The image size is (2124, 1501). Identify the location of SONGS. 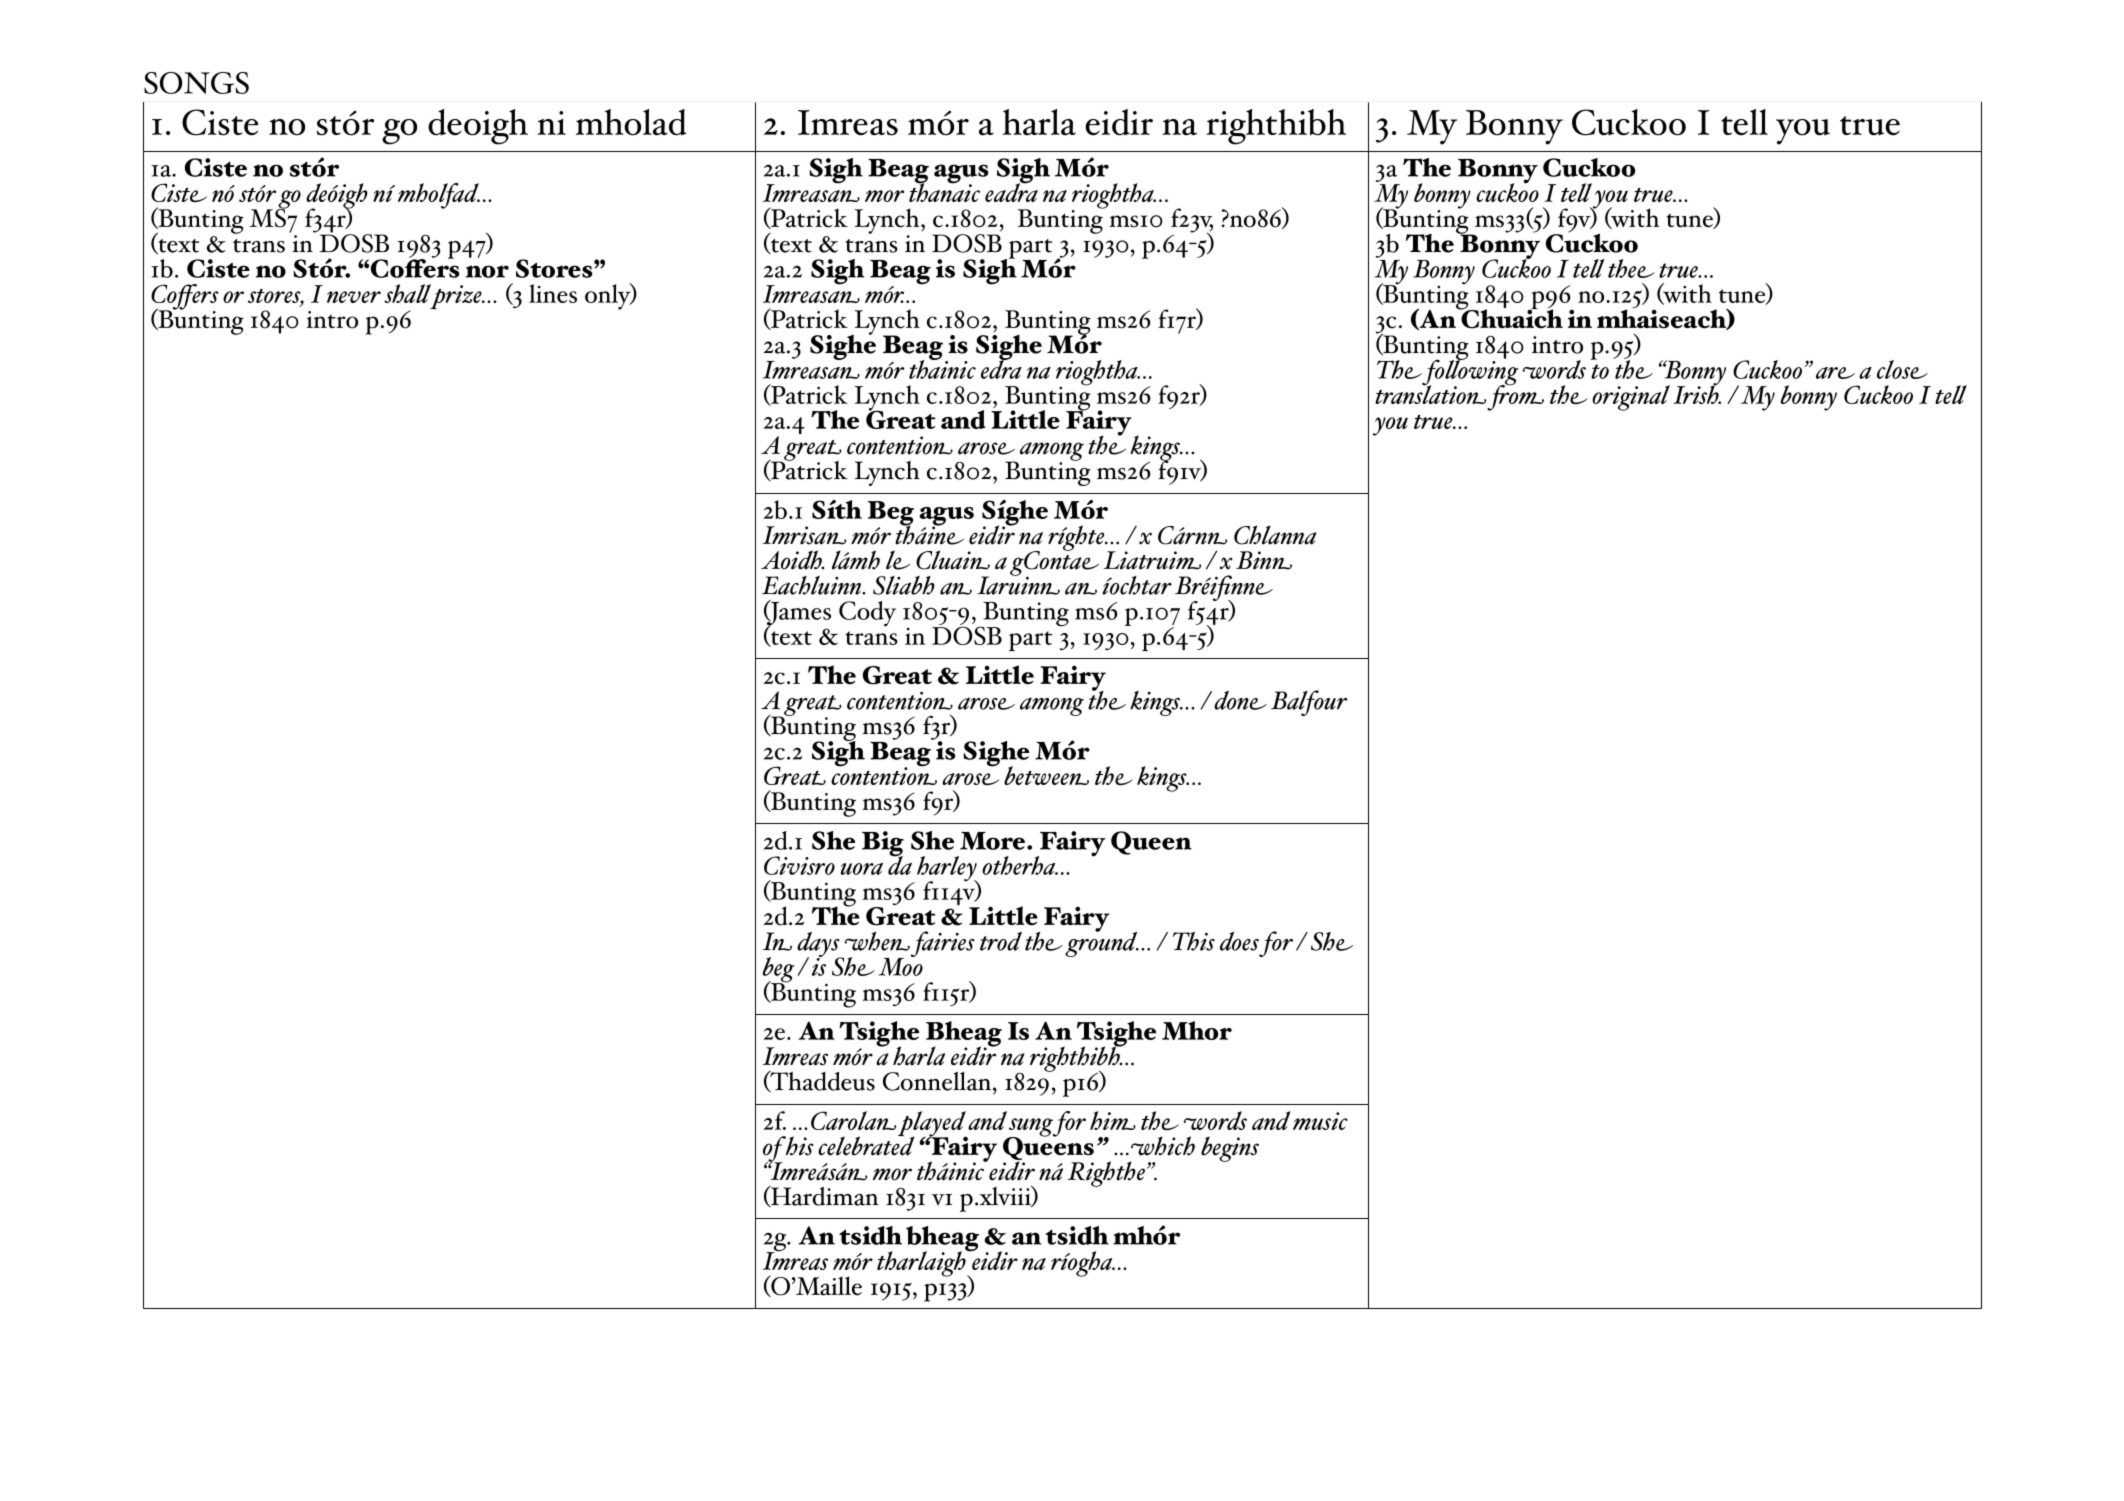
(196, 83).
